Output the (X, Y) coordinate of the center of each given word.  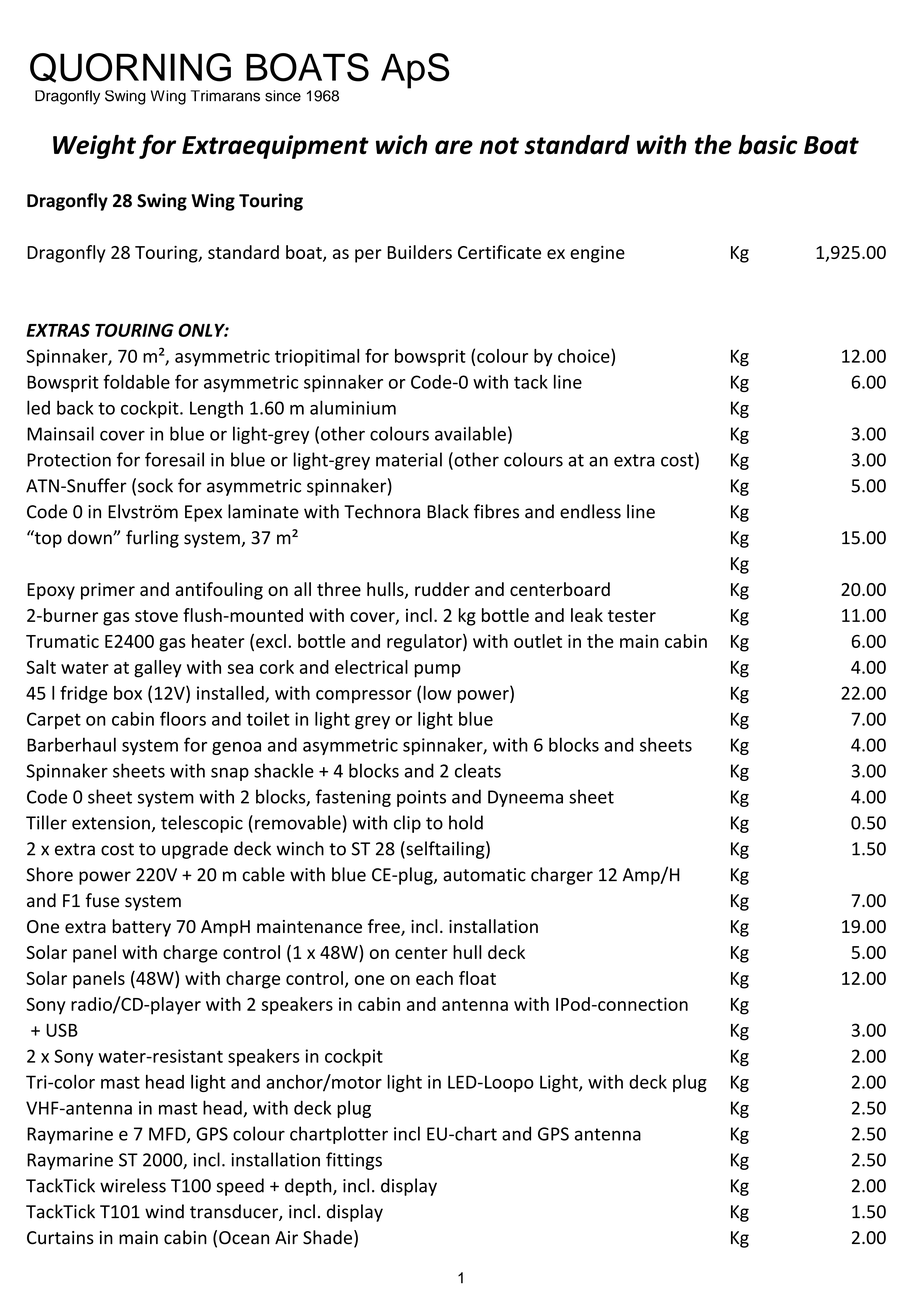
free (385, 927)
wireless (133, 1185)
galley (158, 669)
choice (585, 356)
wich (401, 145)
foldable (136, 381)
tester (632, 616)
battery (141, 928)
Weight (94, 147)
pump (437, 671)
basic (768, 145)
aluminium (353, 407)
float (477, 978)
